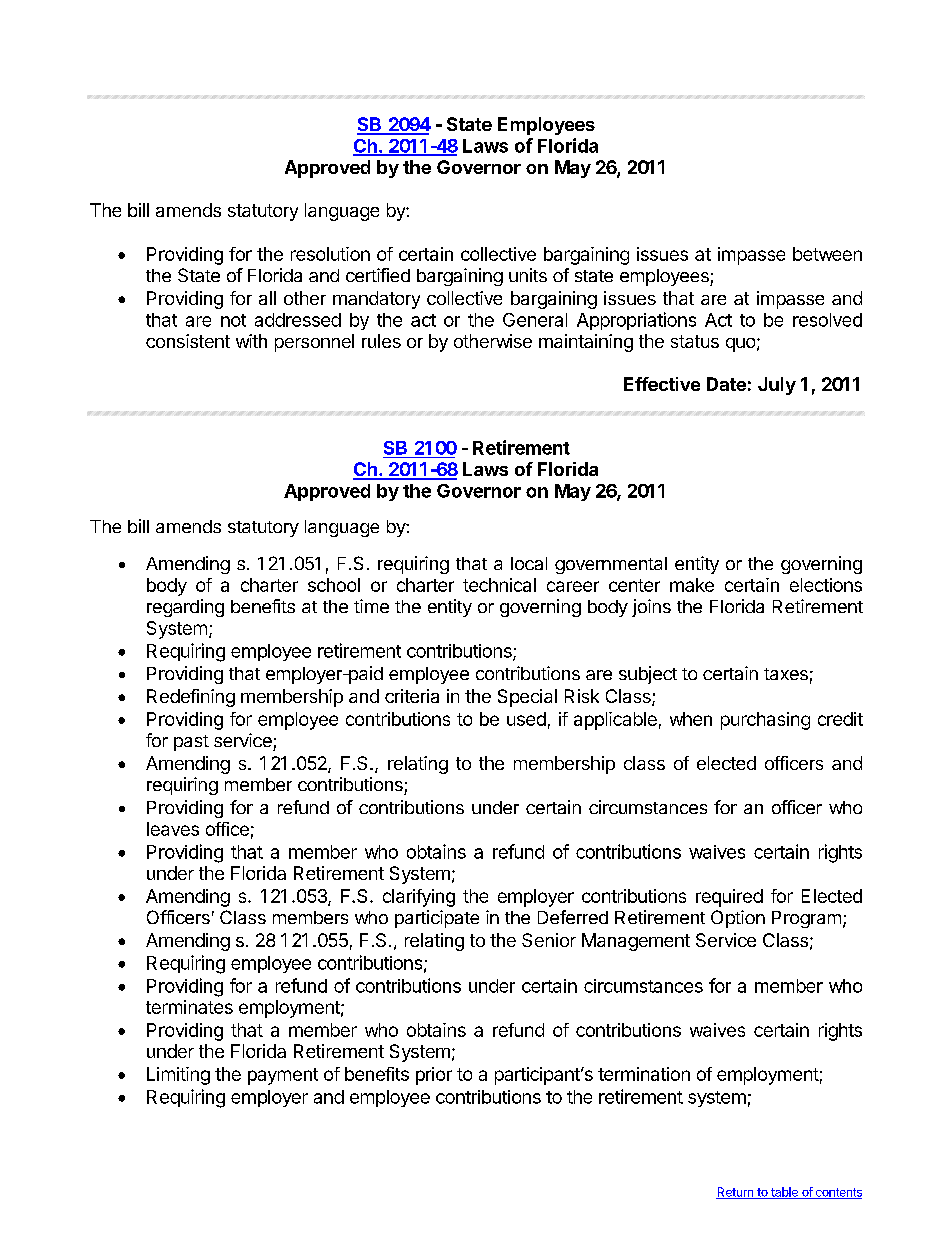 This screenshot has width=952, height=1233. Describe the element at coordinates (573, 917) in the screenshot. I see `Deferred` at that location.
